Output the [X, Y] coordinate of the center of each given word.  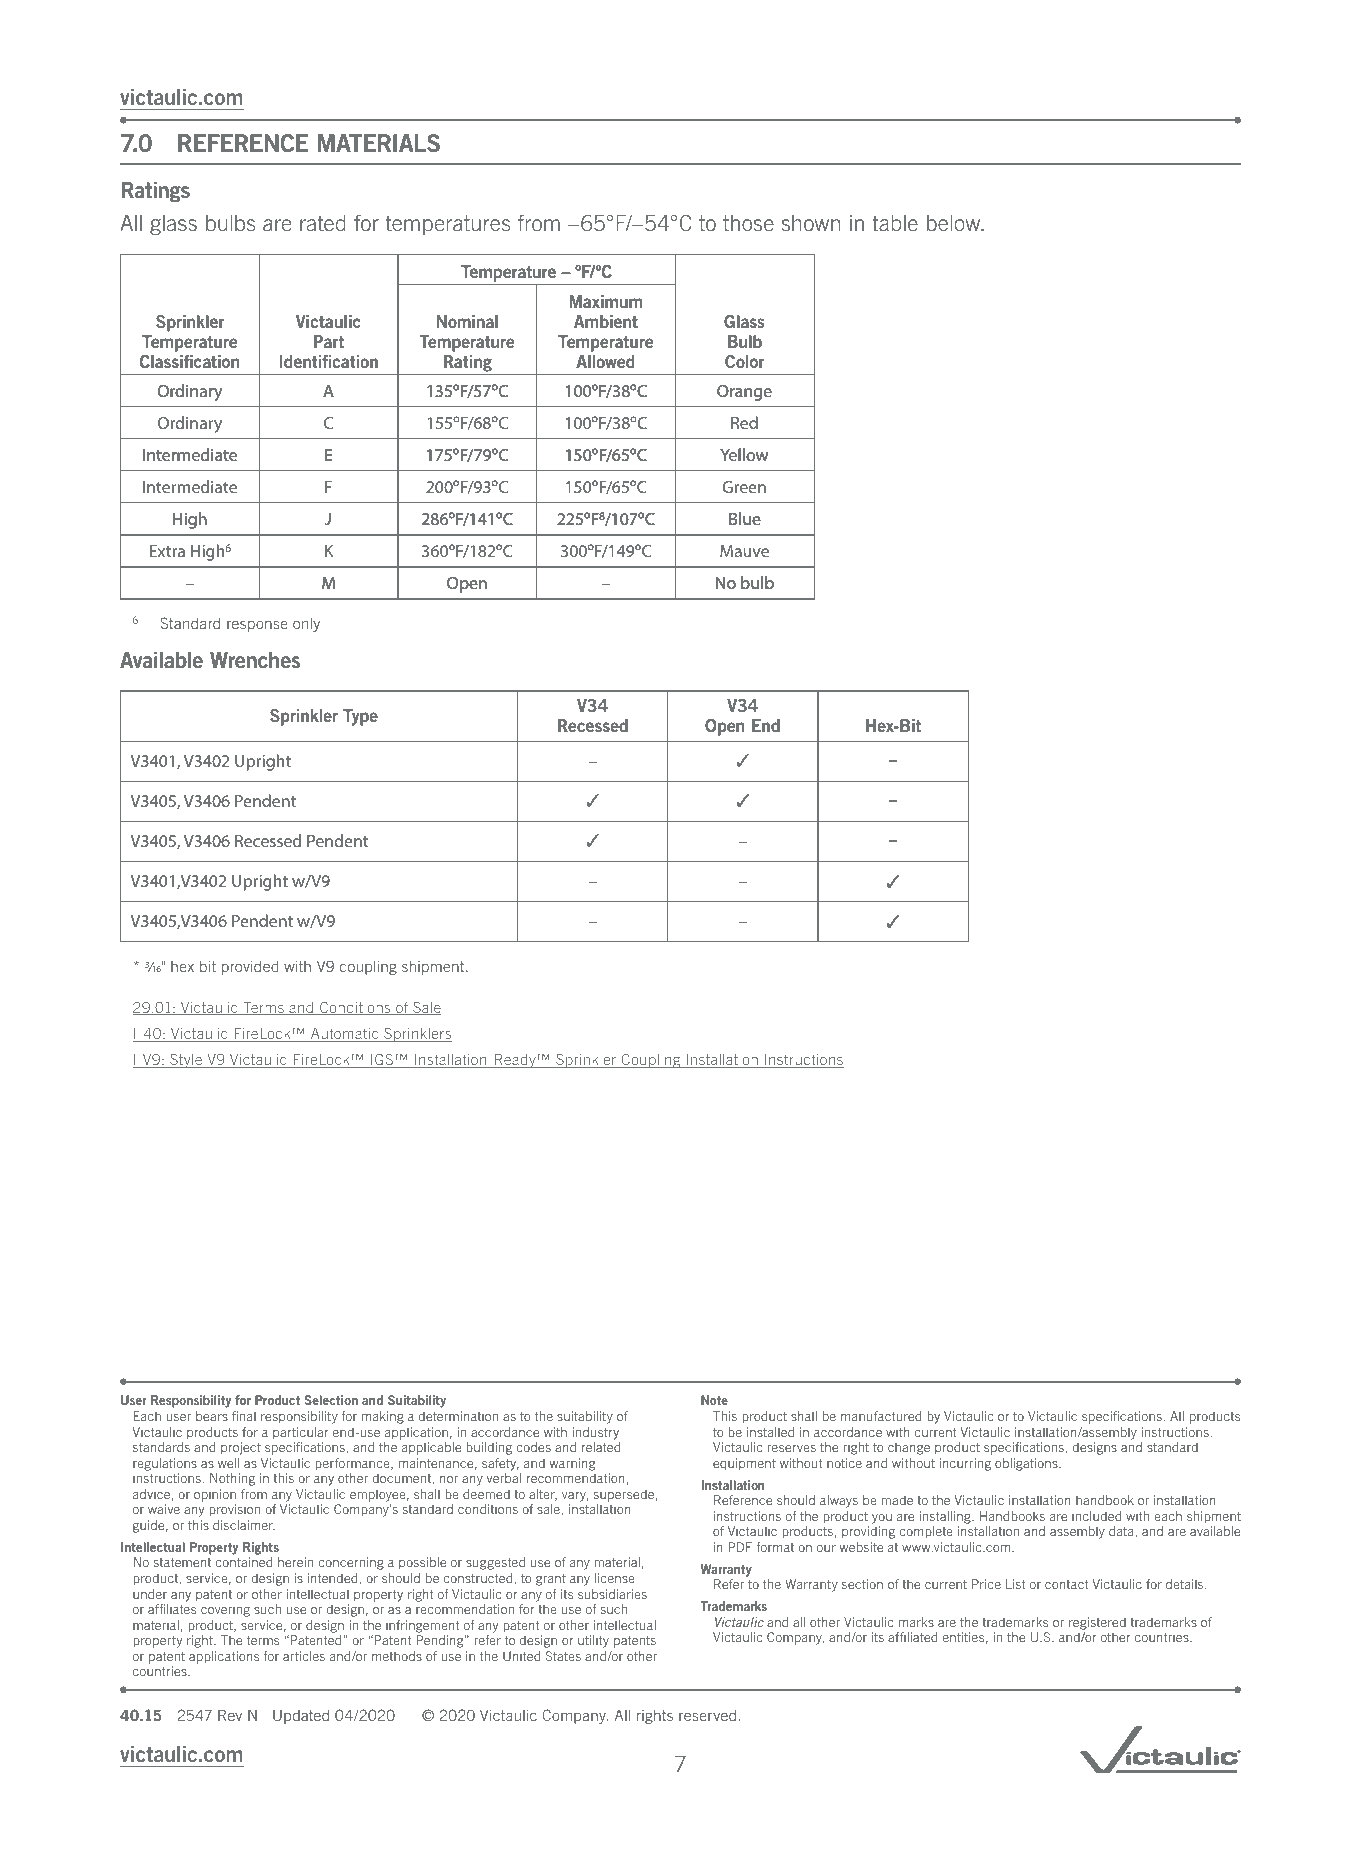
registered [1097, 1623]
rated [323, 223]
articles [304, 1656]
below [955, 223]
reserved [707, 1715]
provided [250, 968]
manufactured [881, 1416]
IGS [382, 1060]
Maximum [605, 301]
